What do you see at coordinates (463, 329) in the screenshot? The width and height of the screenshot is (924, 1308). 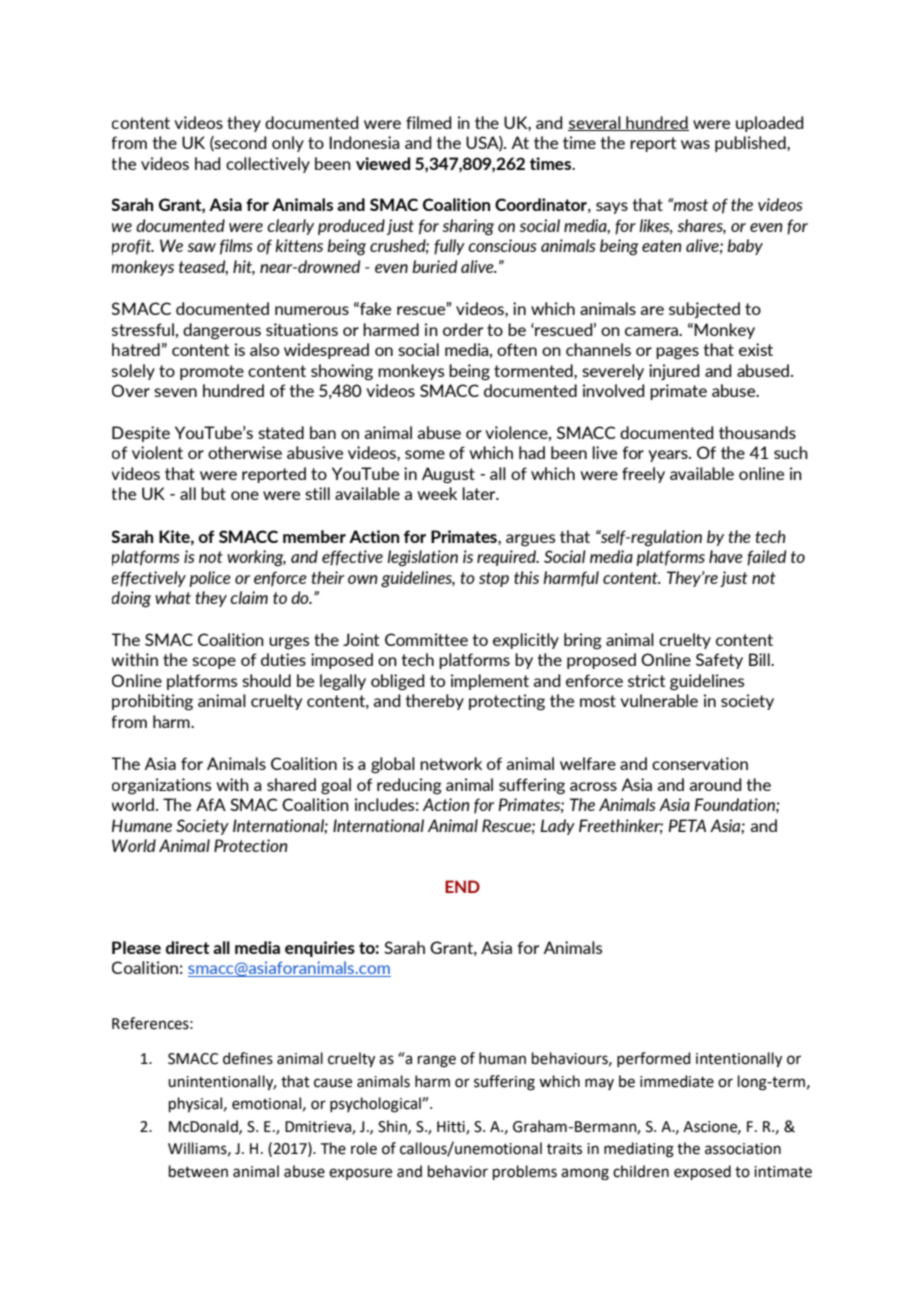 I see `order` at bounding box center [463, 329].
